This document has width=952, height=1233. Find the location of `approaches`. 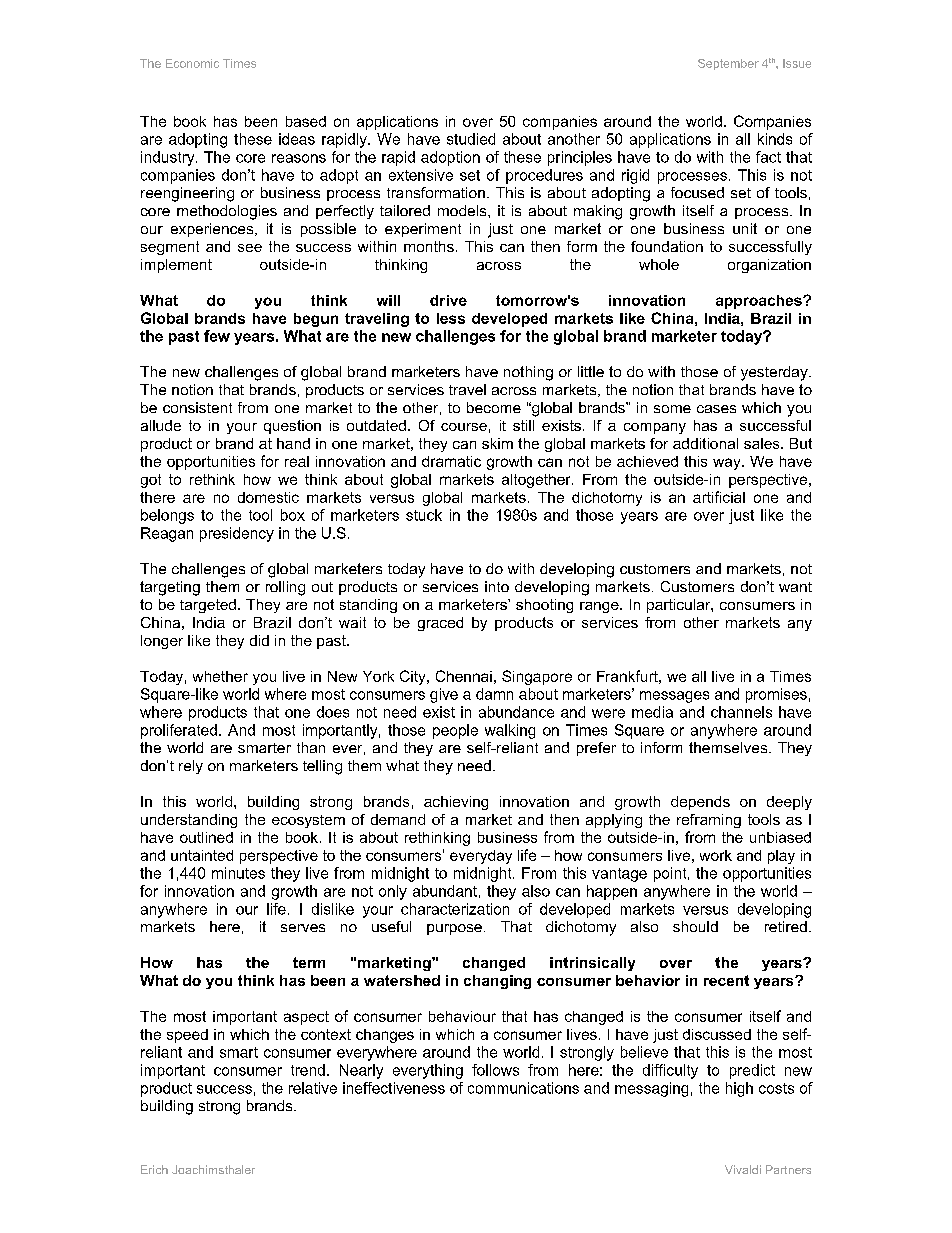

approaches is located at coordinates (760, 302).
